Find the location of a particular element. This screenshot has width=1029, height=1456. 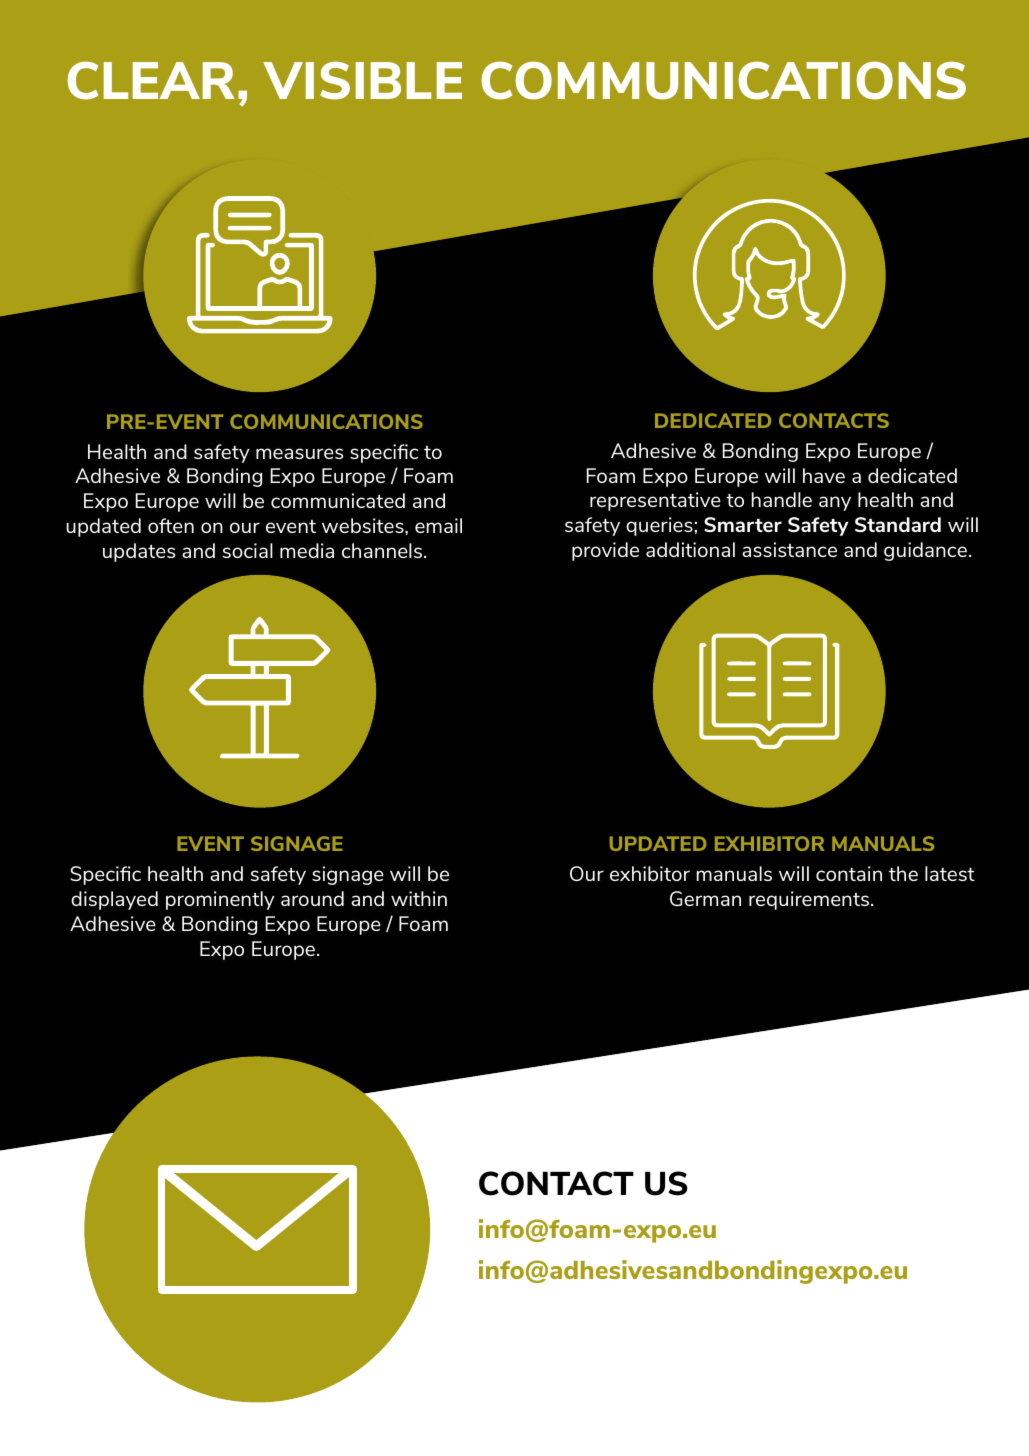

measures is located at coordinates (299, 453).
